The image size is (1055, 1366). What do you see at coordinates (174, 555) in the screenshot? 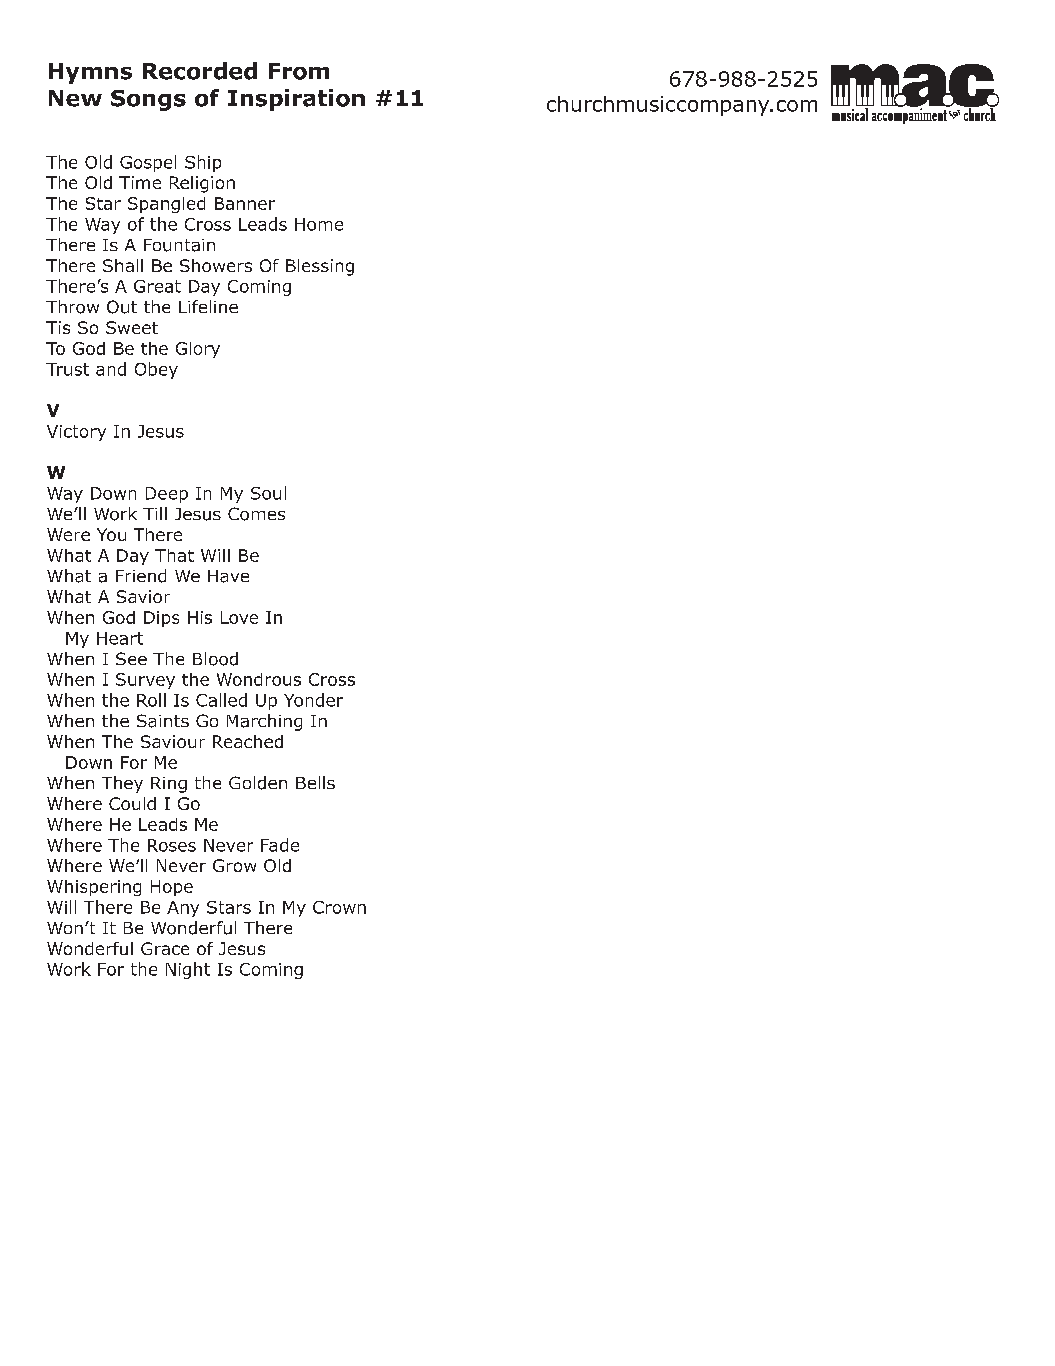
I see `That` at bounding box center [174, 555].
